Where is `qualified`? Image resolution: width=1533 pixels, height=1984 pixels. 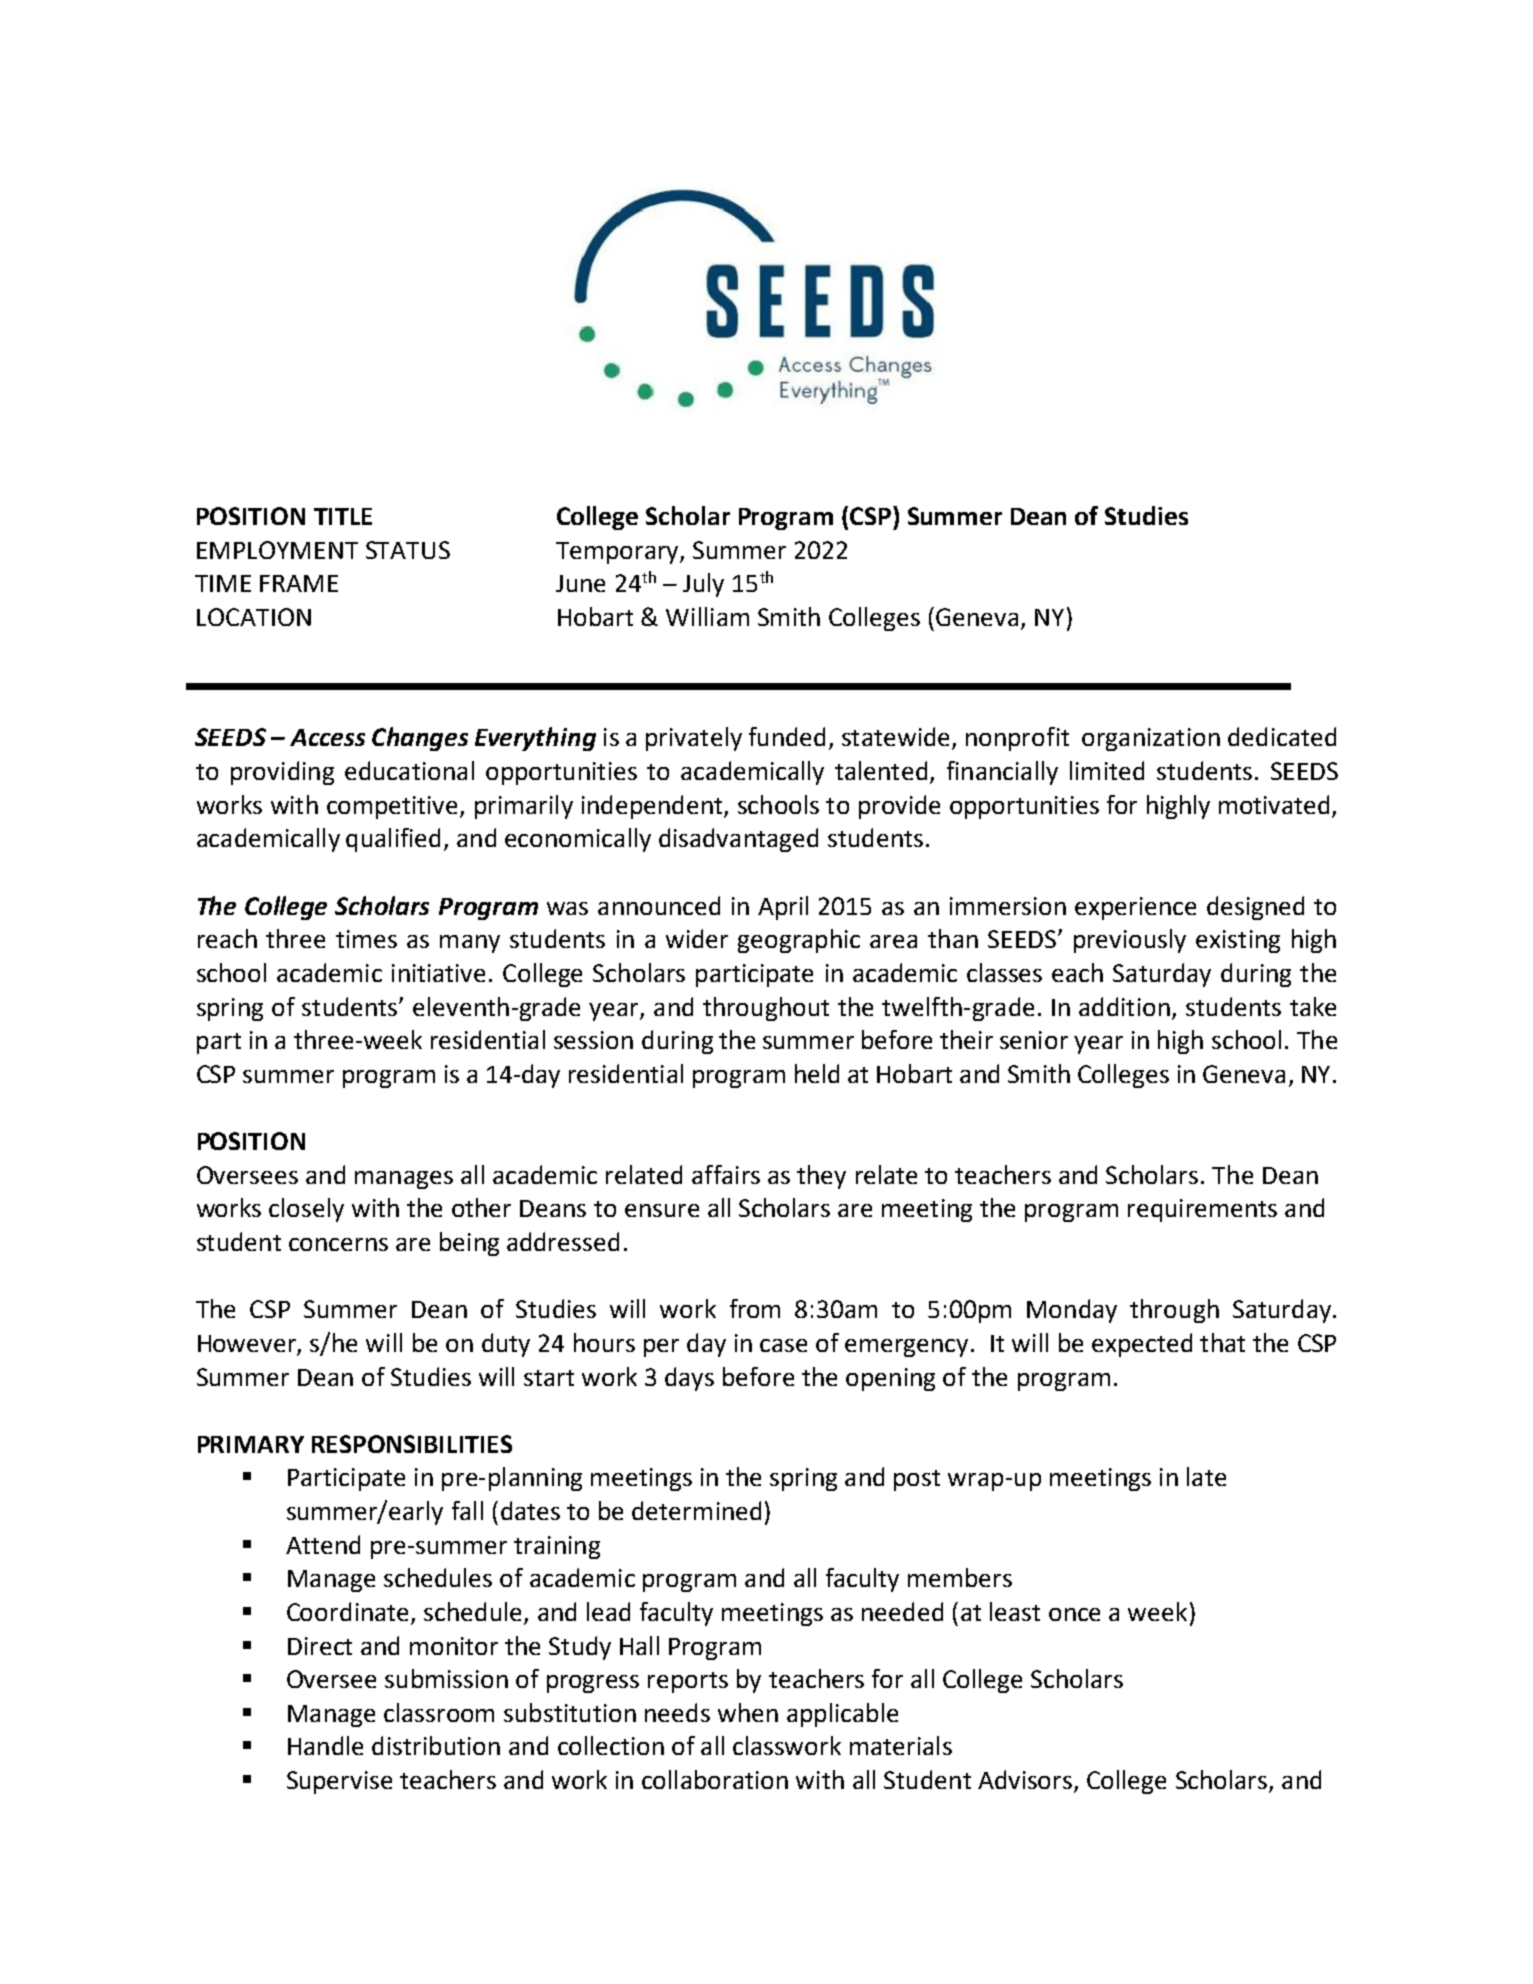
qualified is located at coordinates (393, 840).
